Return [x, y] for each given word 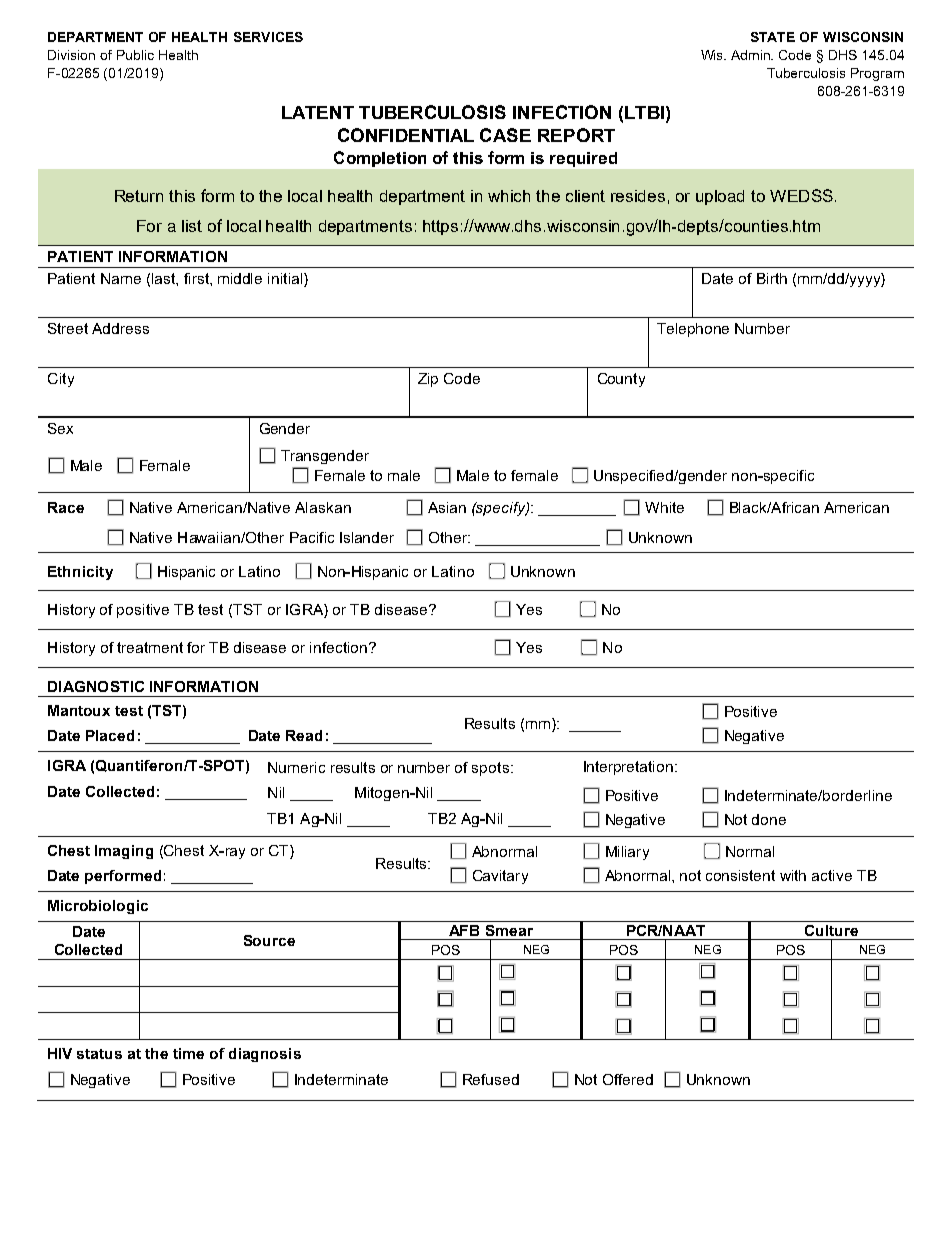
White [664, 507]
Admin [752, 55]
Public [135, 55]
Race [66, 507]
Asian [447, 507]
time [188, 1053]
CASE [505, 135]
